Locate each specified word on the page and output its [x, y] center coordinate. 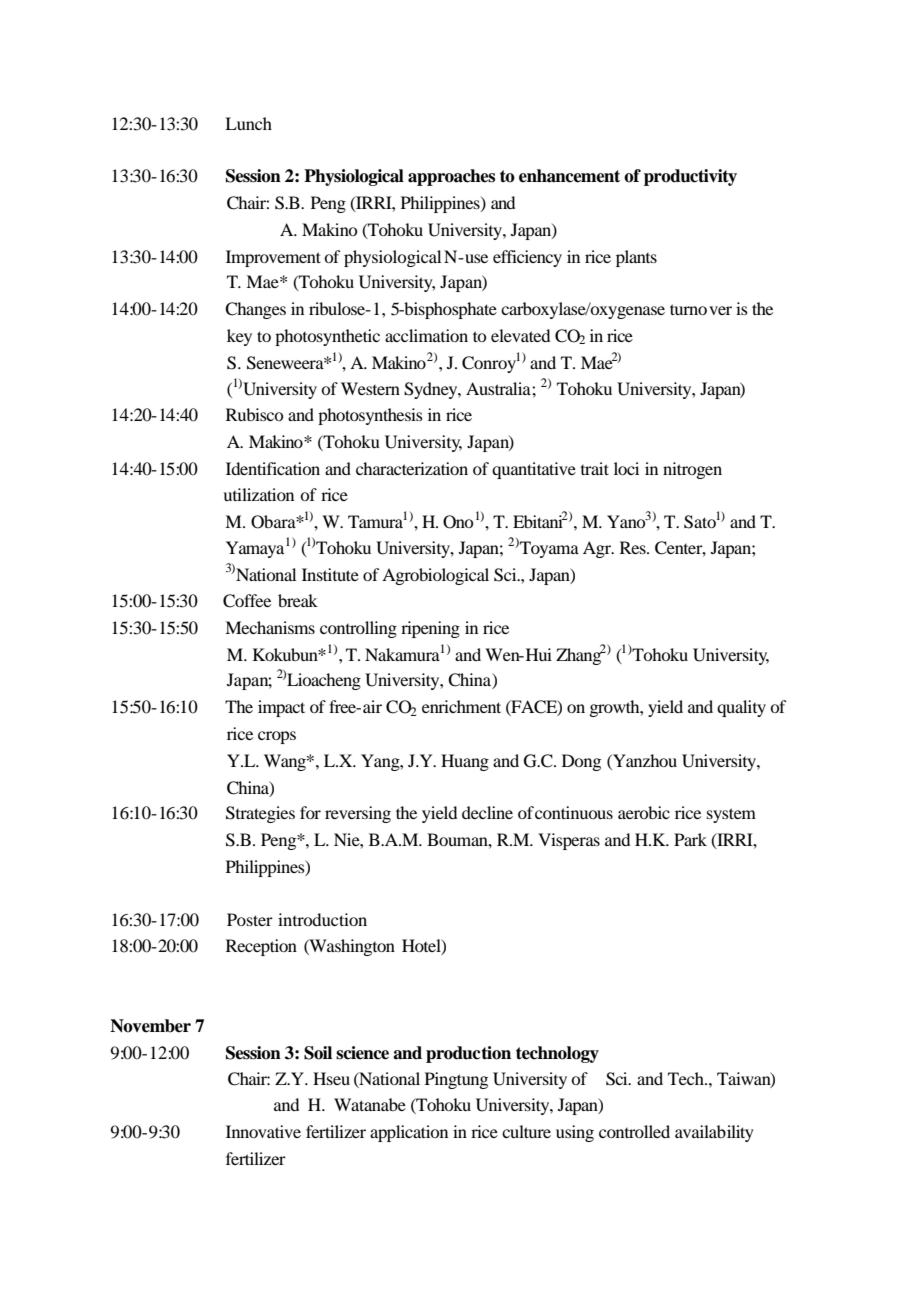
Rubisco [254, 414]
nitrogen [692, 470]
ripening [430, 629]
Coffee [247, 601]
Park [690, 839]
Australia [499, 388]
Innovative [263, 1131]
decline [487, 812]
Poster [250, 919]
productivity [690, 177]
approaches [451, 177]
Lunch [248, 123]
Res [634, 547]
